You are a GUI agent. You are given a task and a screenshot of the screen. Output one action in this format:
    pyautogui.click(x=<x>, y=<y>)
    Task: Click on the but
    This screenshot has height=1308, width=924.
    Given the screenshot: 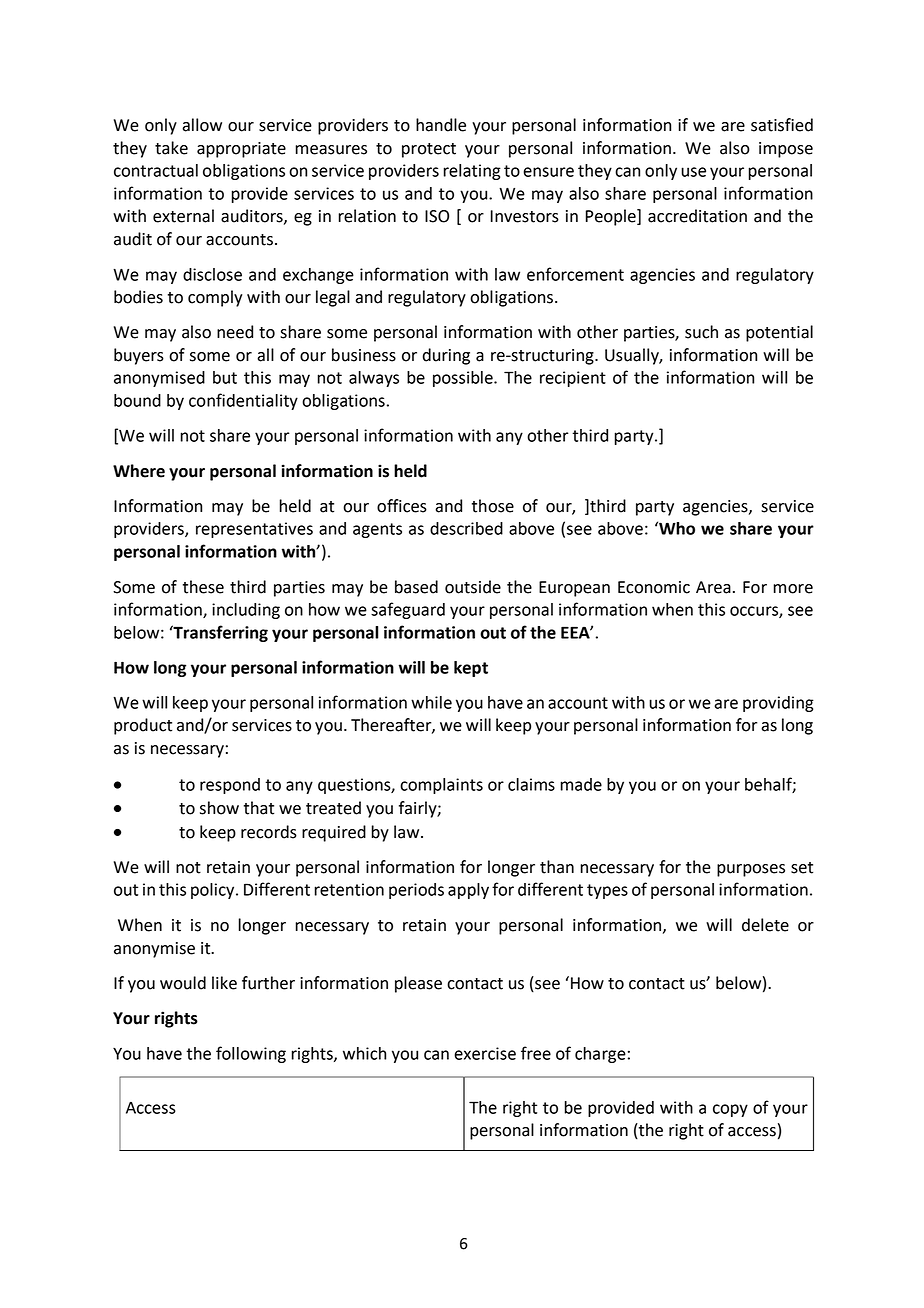 What is the action you would take?
    pyautogui.click(x=225, y=377)
